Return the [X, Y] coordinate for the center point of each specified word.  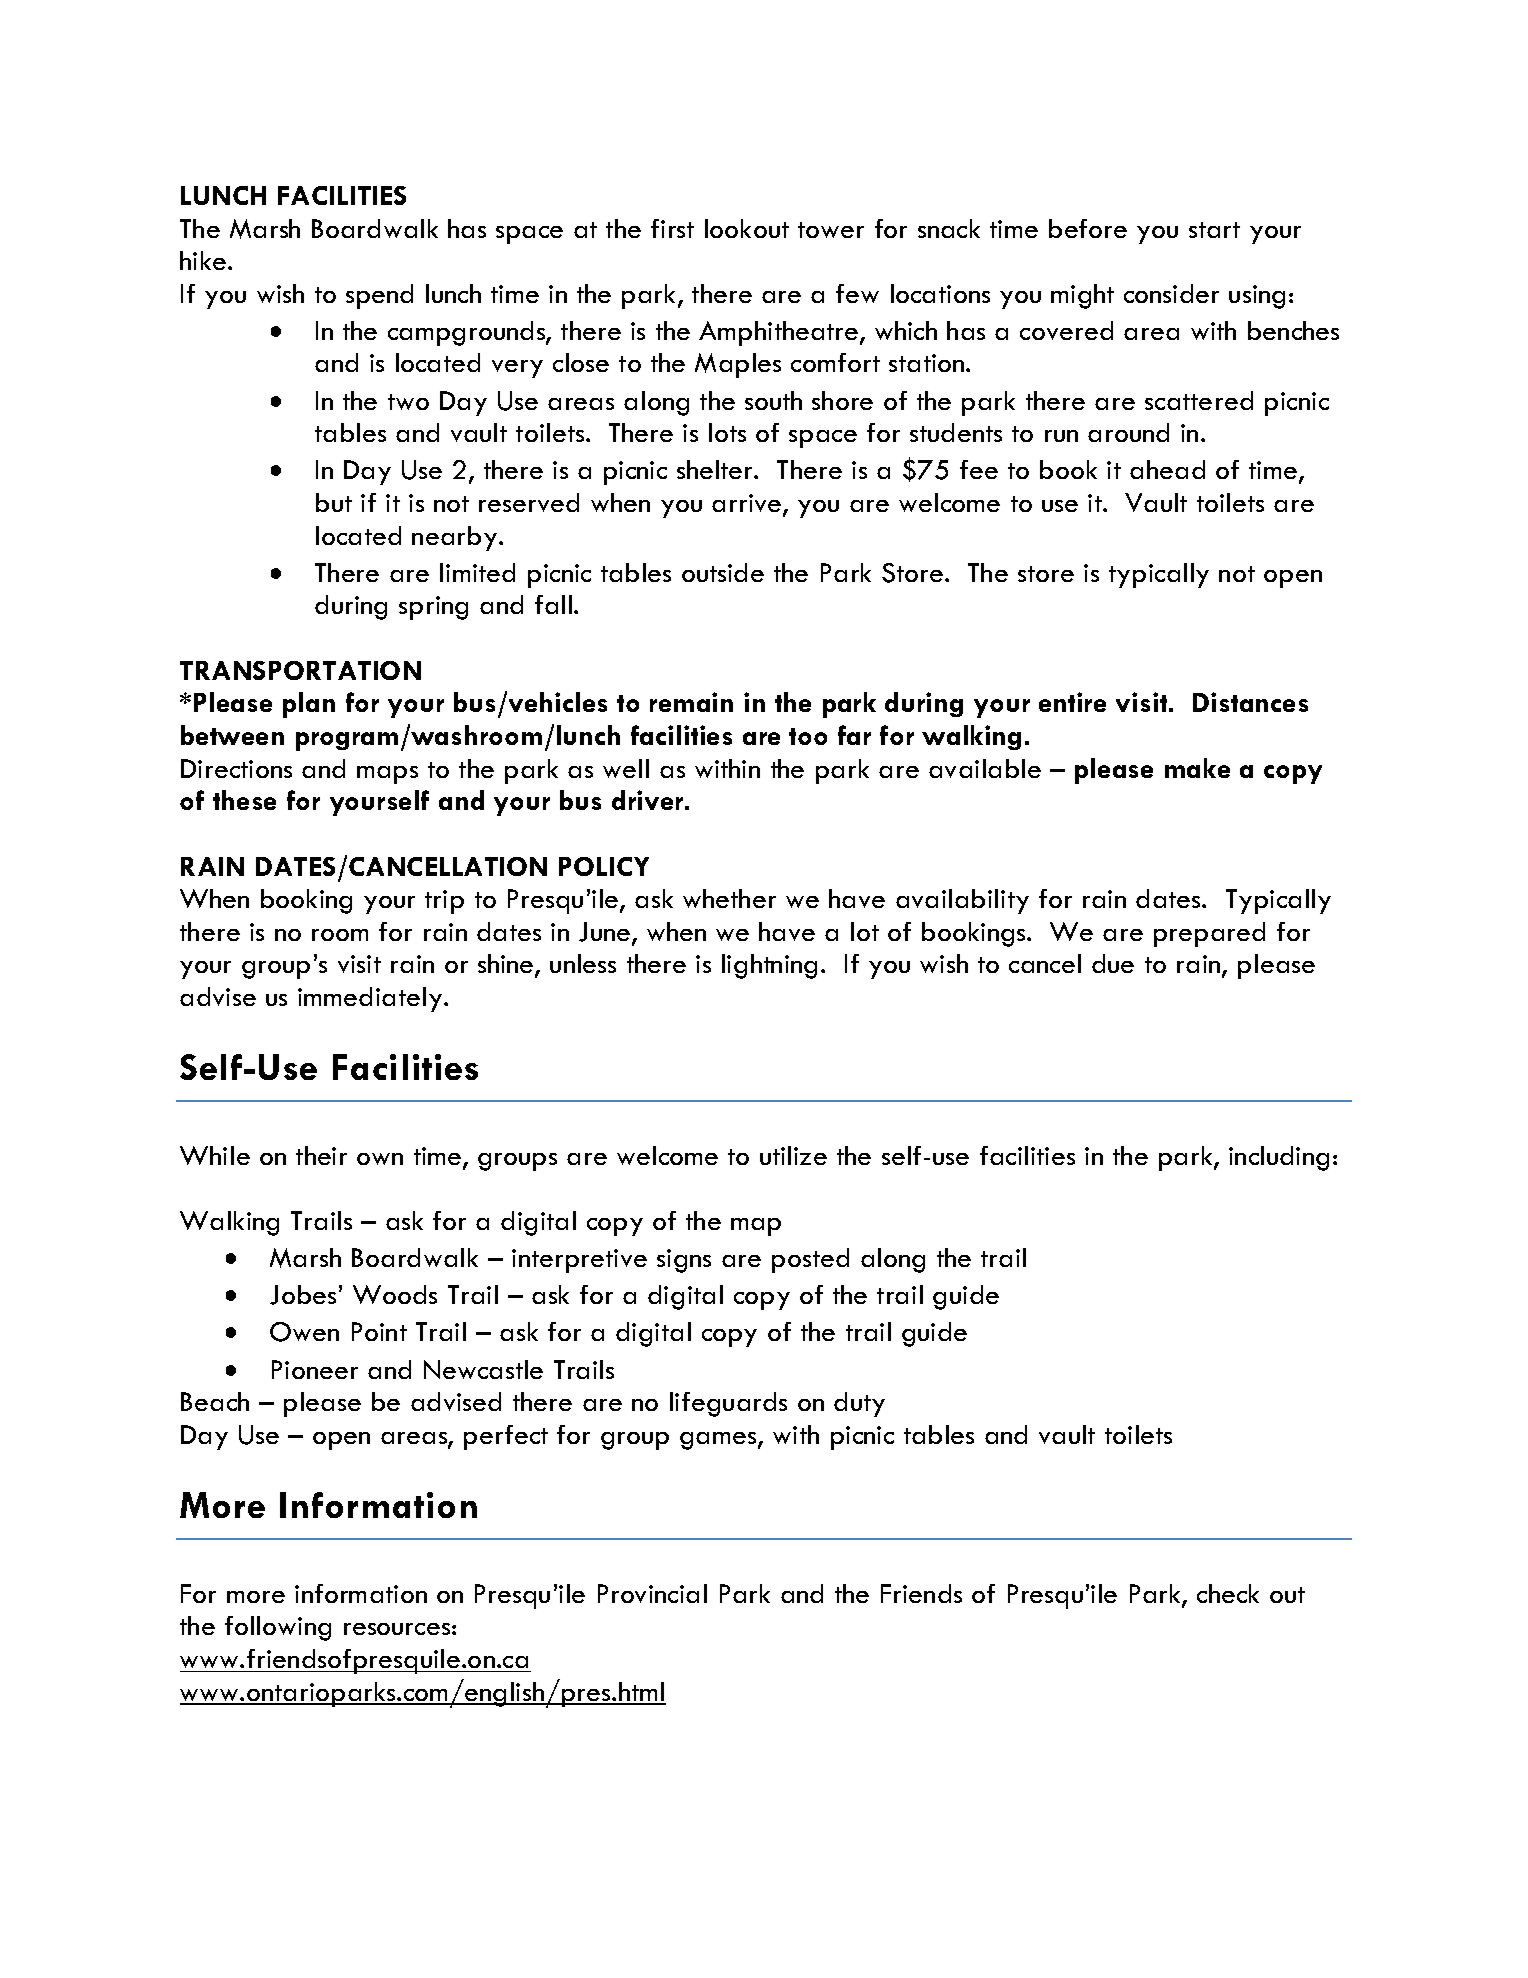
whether [729, 898]
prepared [1209, 934]
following [278, 1628]
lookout [747, 228]
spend [379, 296]
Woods [395, 1294]
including [1279, 1158]
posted [810, 1260]
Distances [1250, 702]
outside [723, 572]
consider [1171, 293]
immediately [370, 999]
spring [433, 608]
